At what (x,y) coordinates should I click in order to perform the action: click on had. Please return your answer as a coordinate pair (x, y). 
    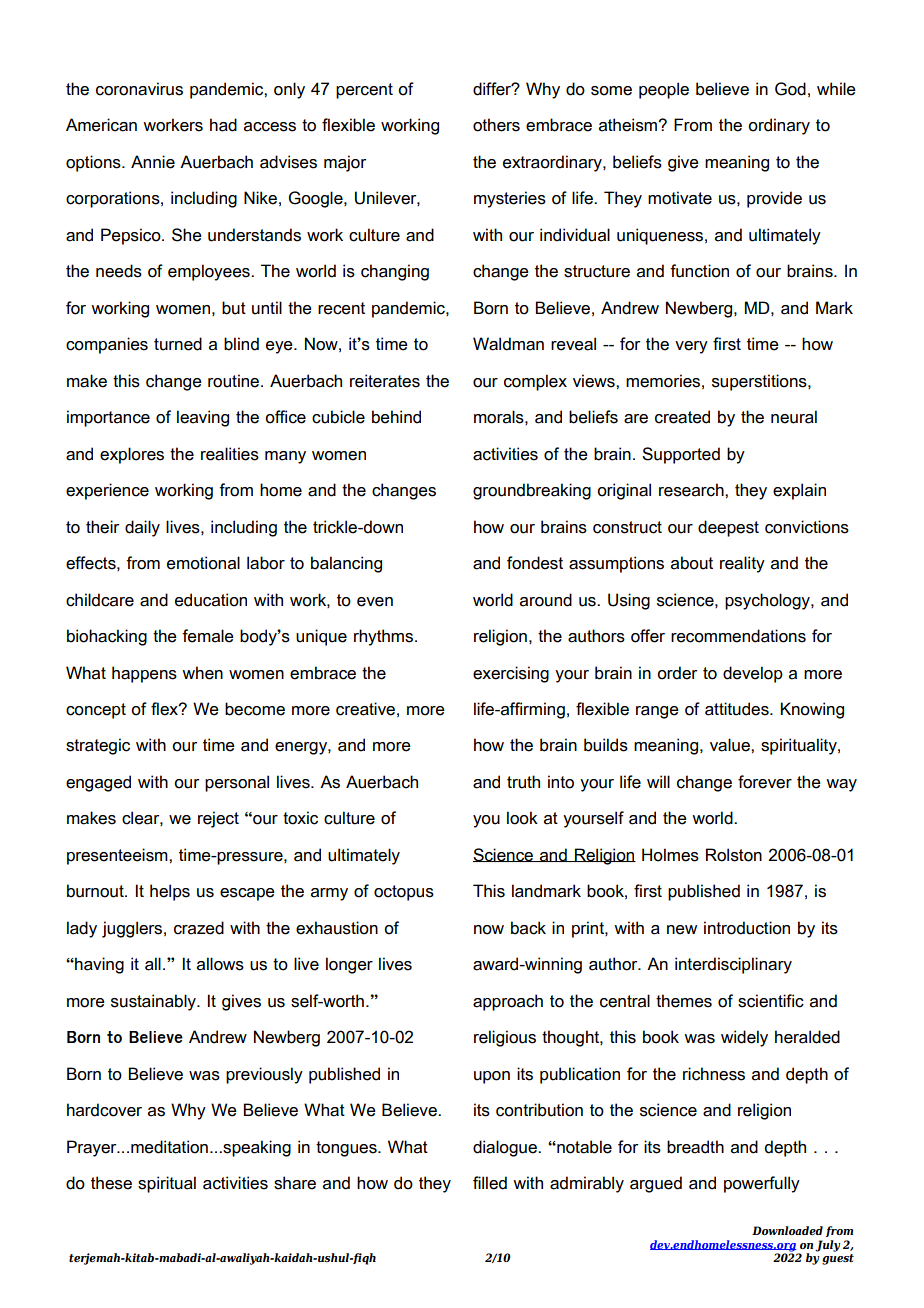
    Looking at the image, I should click on (223, 125).
